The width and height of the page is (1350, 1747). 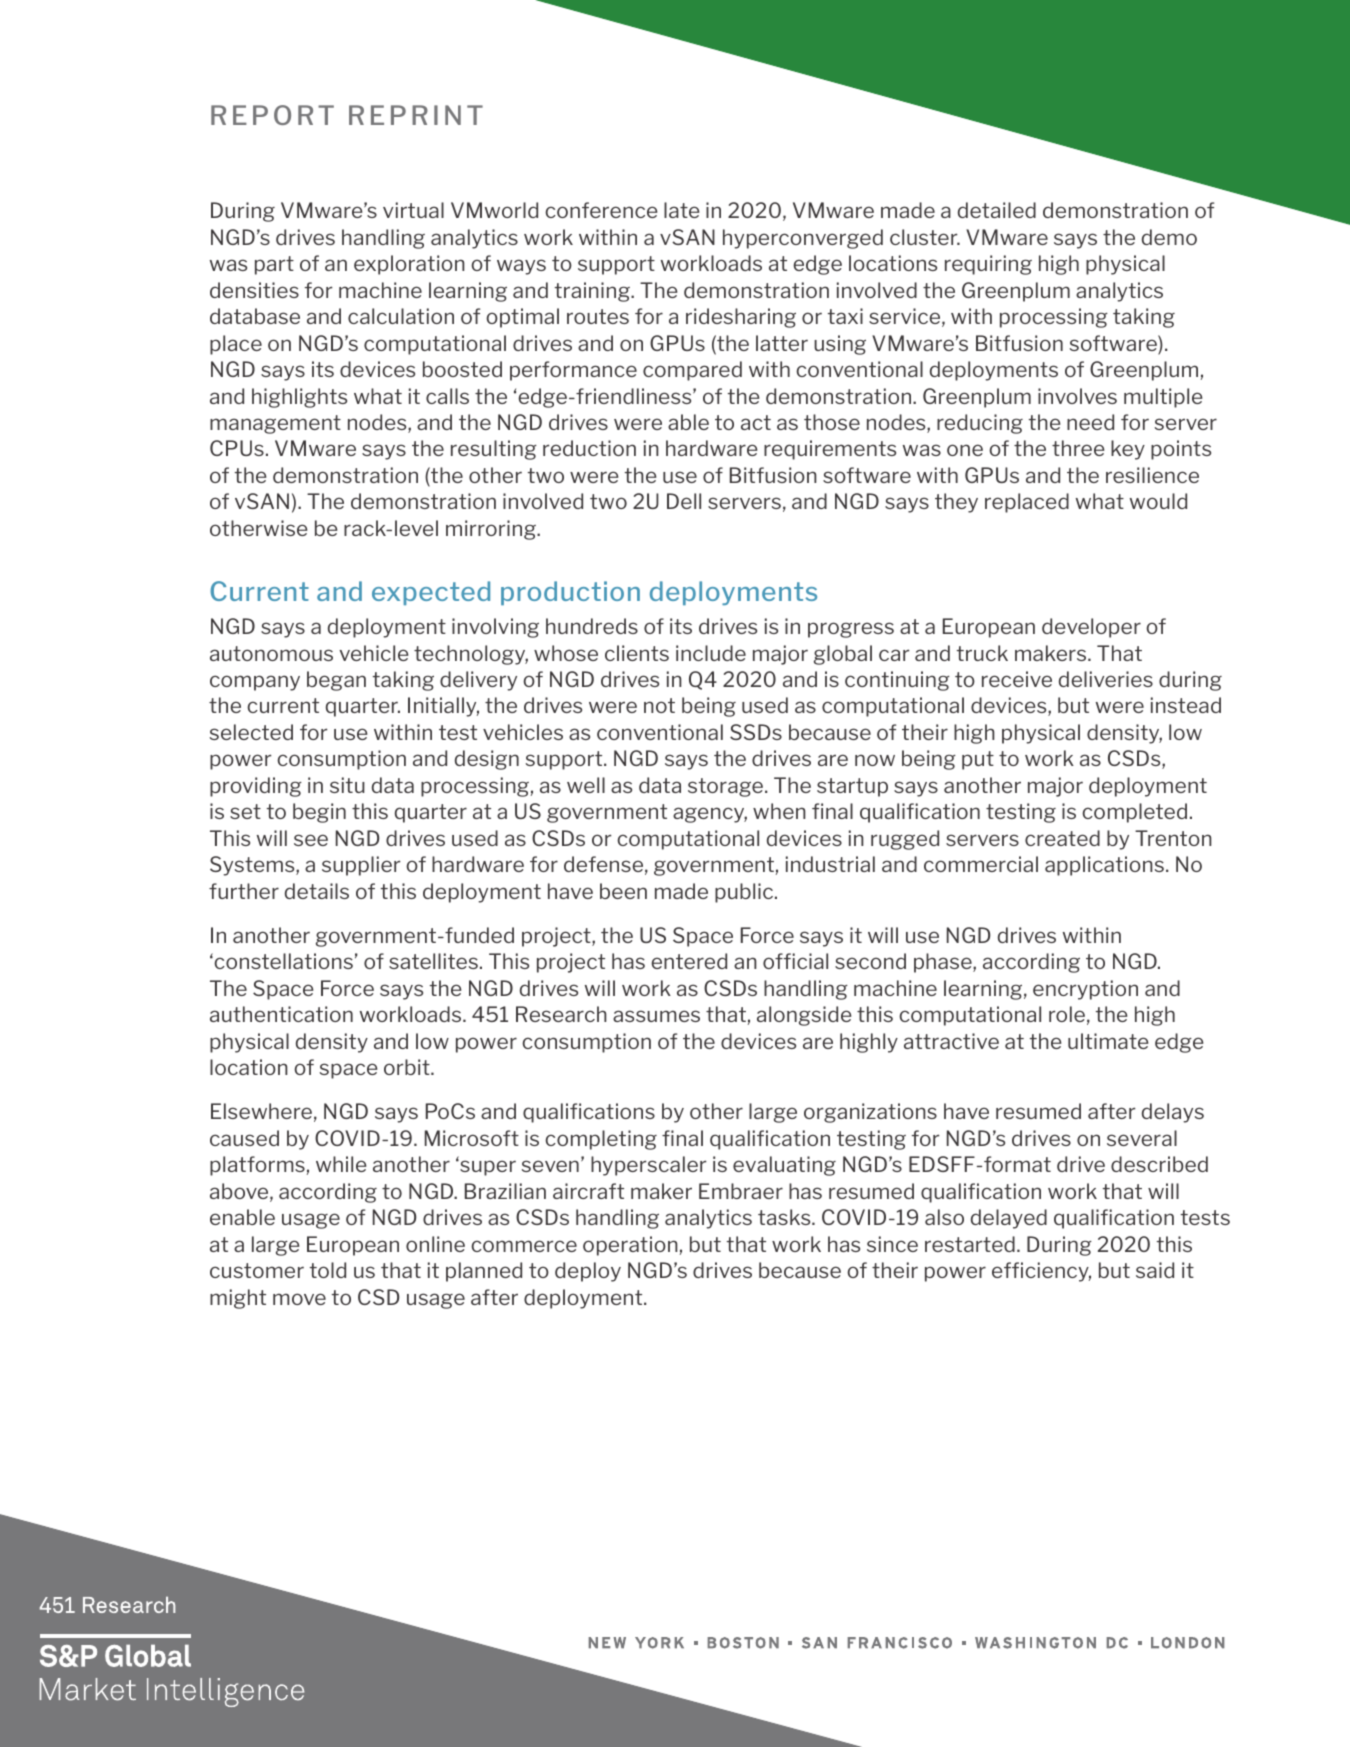 I want to click on assumes, so click(x=656, y=1016).
